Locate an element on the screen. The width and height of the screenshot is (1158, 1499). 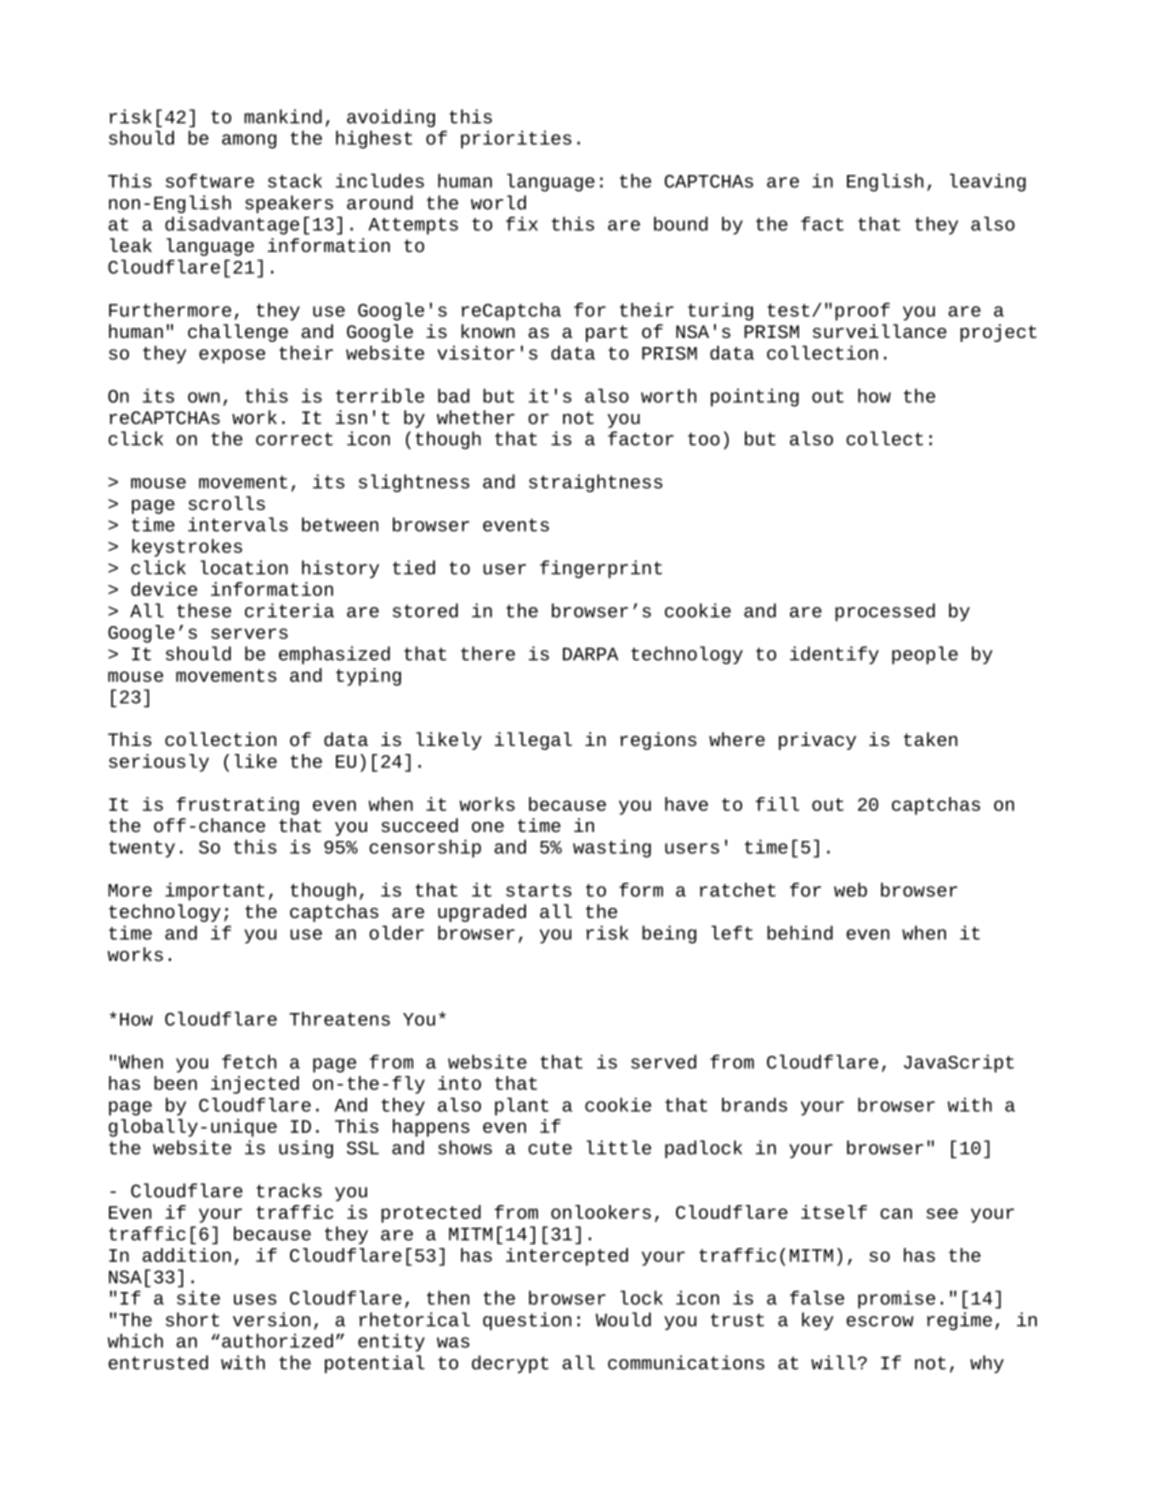
behind is located at coordinates (800, 932).
